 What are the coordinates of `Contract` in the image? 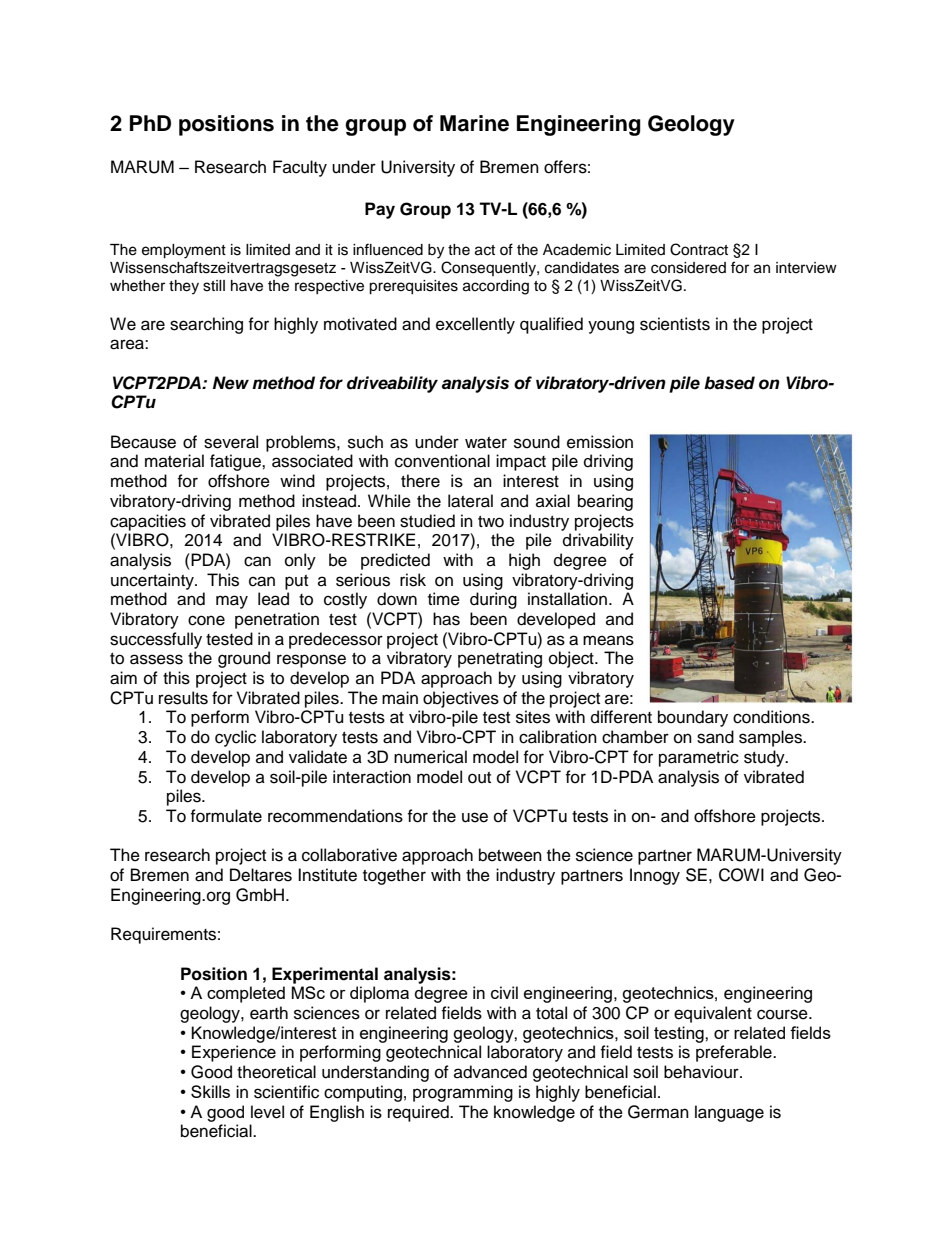 It's located at (699, 249).
